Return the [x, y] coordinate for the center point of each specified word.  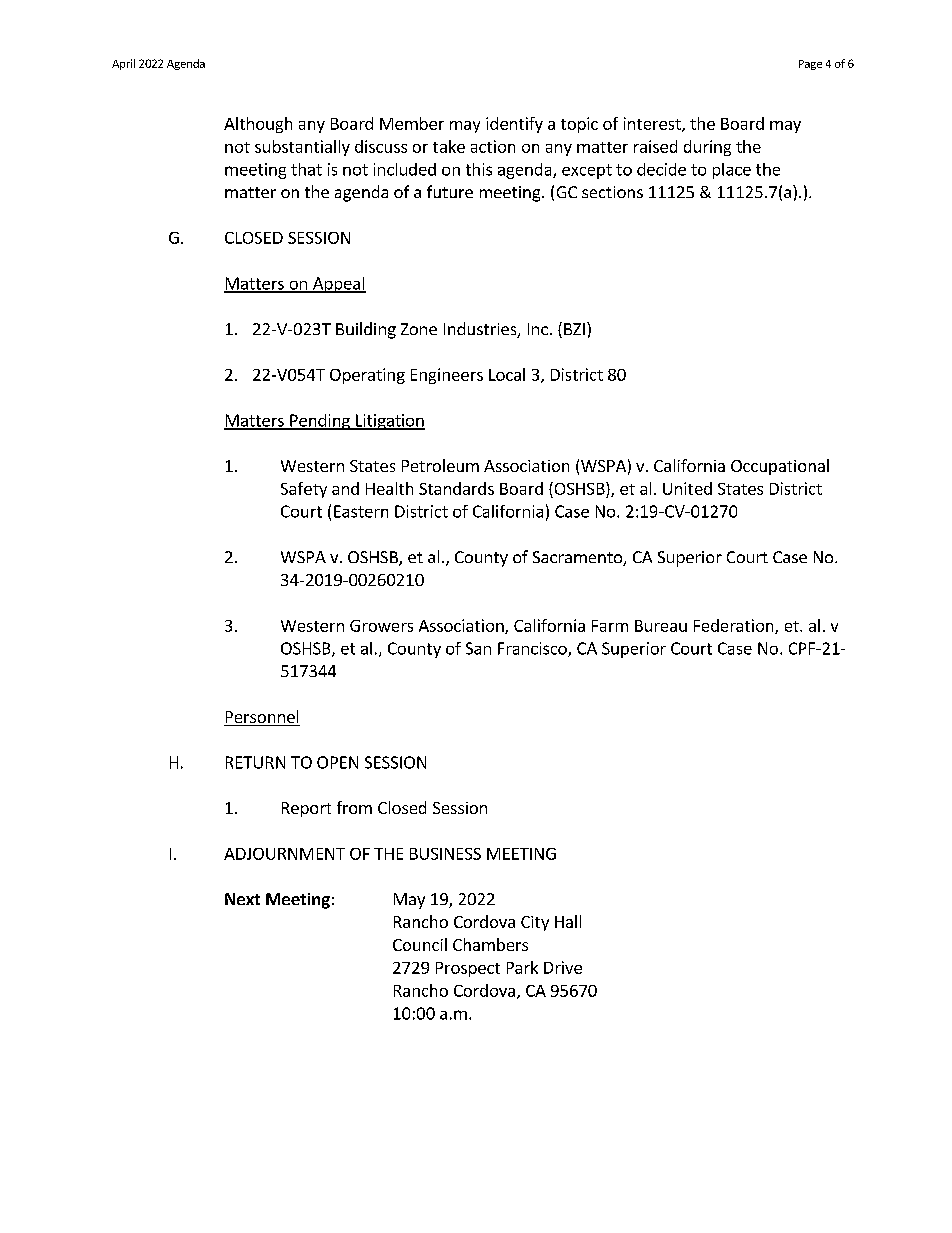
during [707, 148]
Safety [304, 490]
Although [258, 125]
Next [242, 899]
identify [514, 125]
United [687, 488]
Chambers [490, 944]
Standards [456, 488]
